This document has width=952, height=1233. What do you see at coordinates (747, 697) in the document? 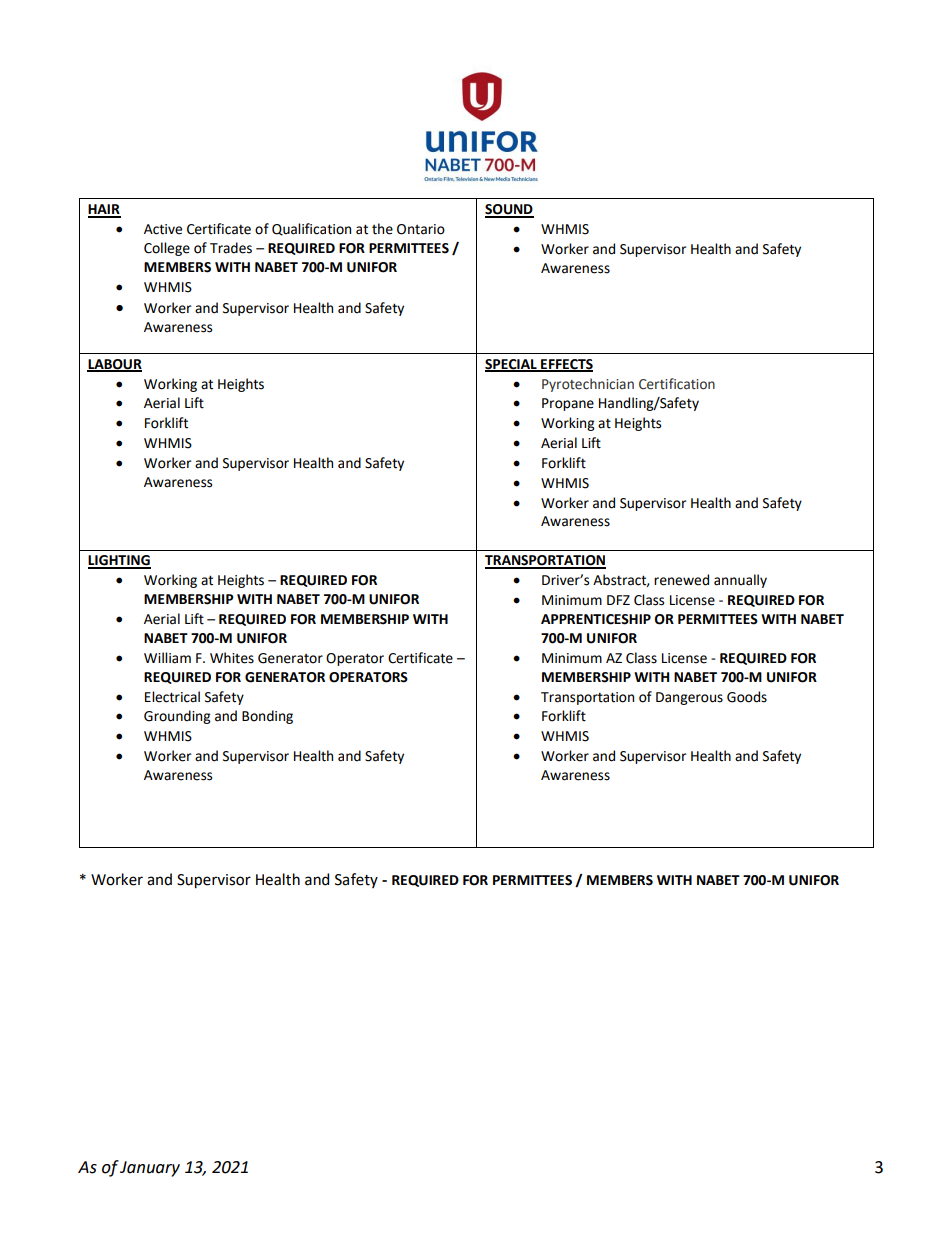
I see `Goods` at bounding box center [747, 697].
